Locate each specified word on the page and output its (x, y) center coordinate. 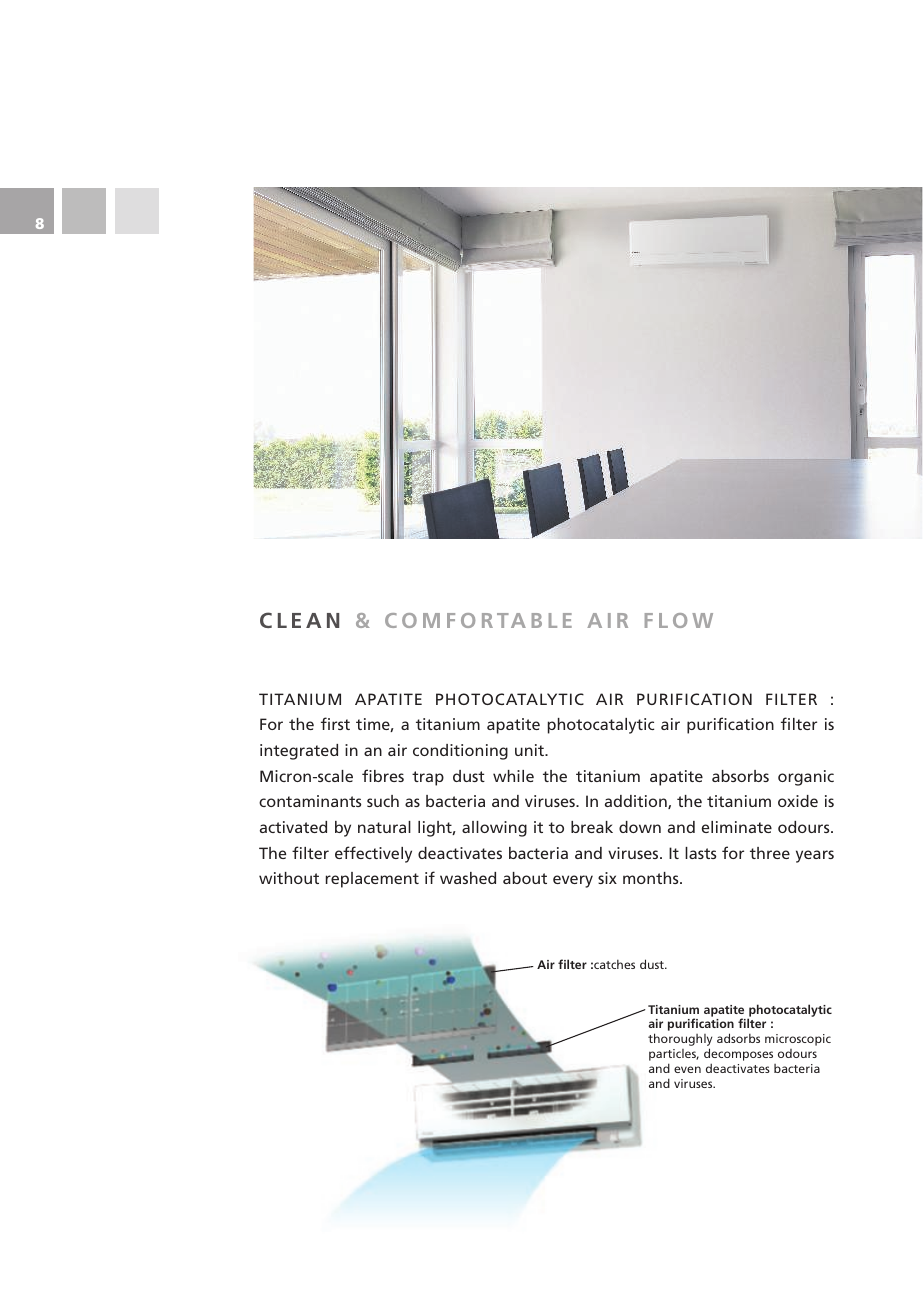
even (687, 1069)
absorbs (740, 776)
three (770, 853)
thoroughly (680, 1041)
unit (530, 750)
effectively (373, 854)
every (573, 881)
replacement (372, 880)
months (652, 878)
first (335, 723)
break (592, 827)
